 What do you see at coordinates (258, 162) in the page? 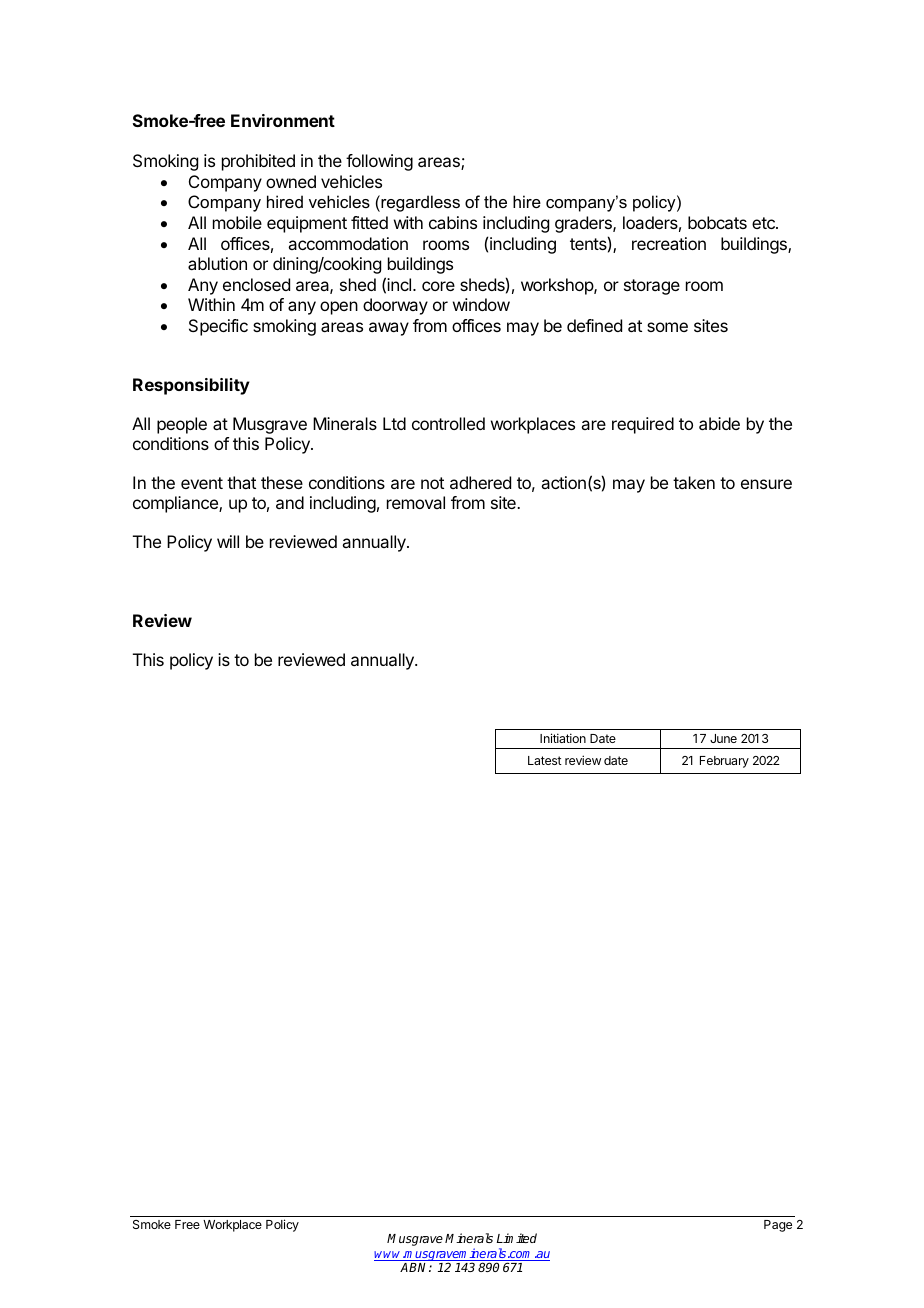
I see `prohibited` at bounding box center [258, 162].
